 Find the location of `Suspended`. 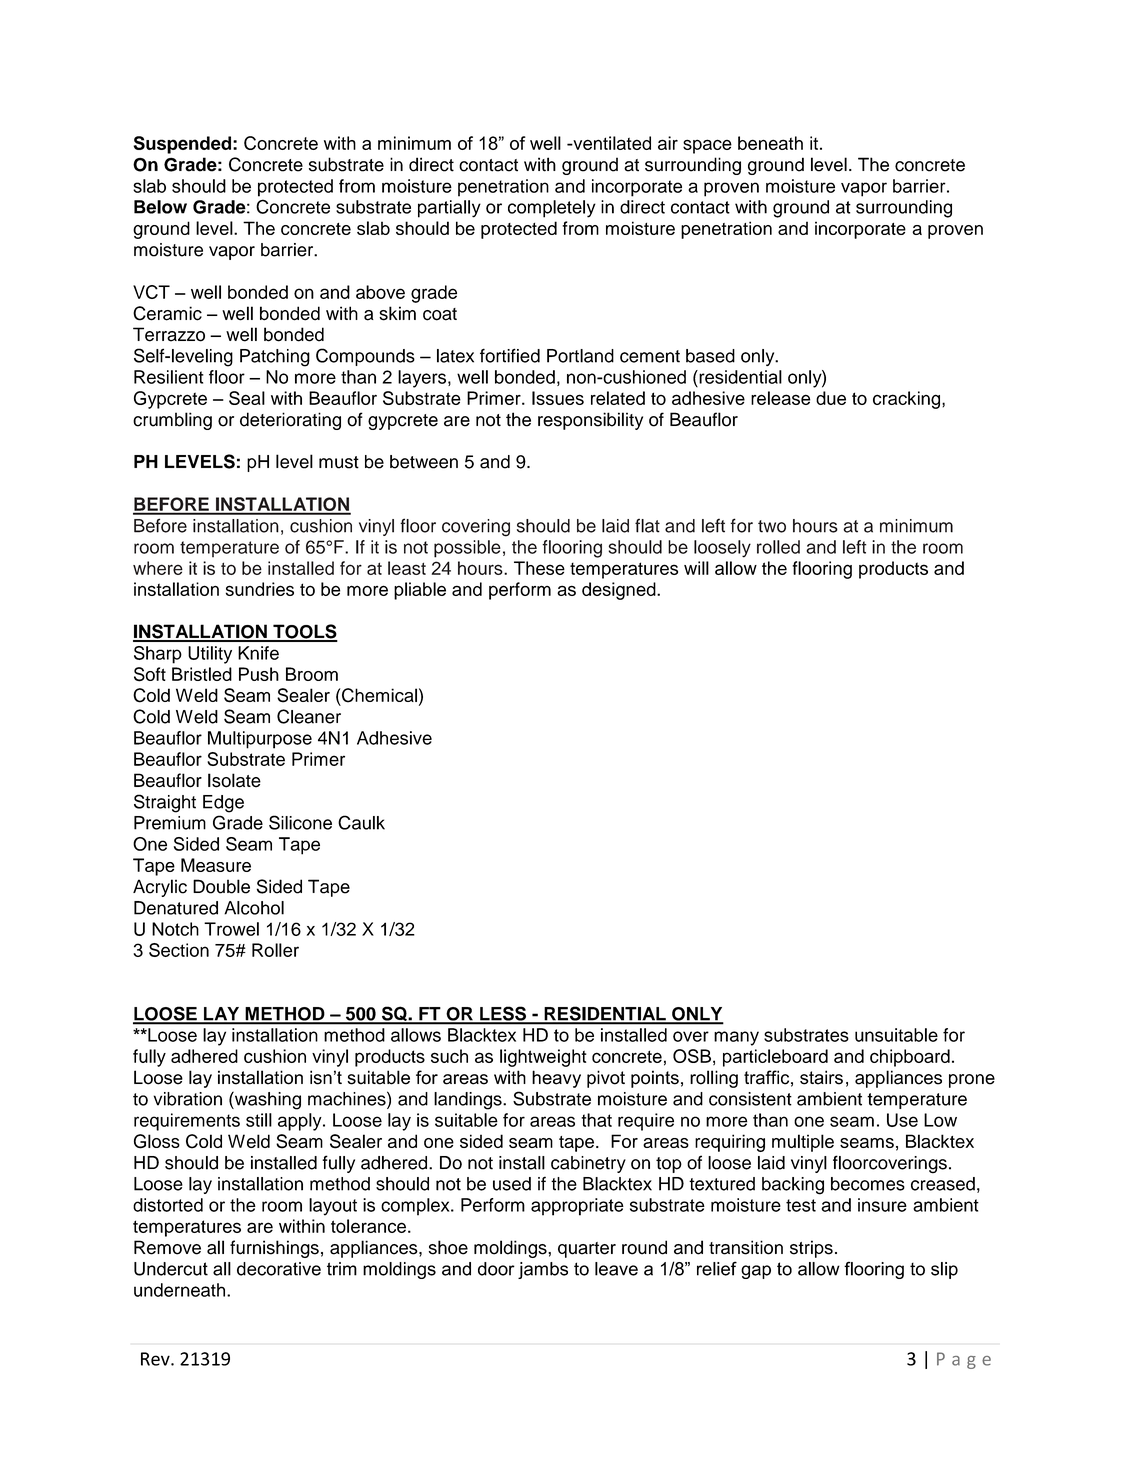

Suspended is located at coordinates (184, 145).
